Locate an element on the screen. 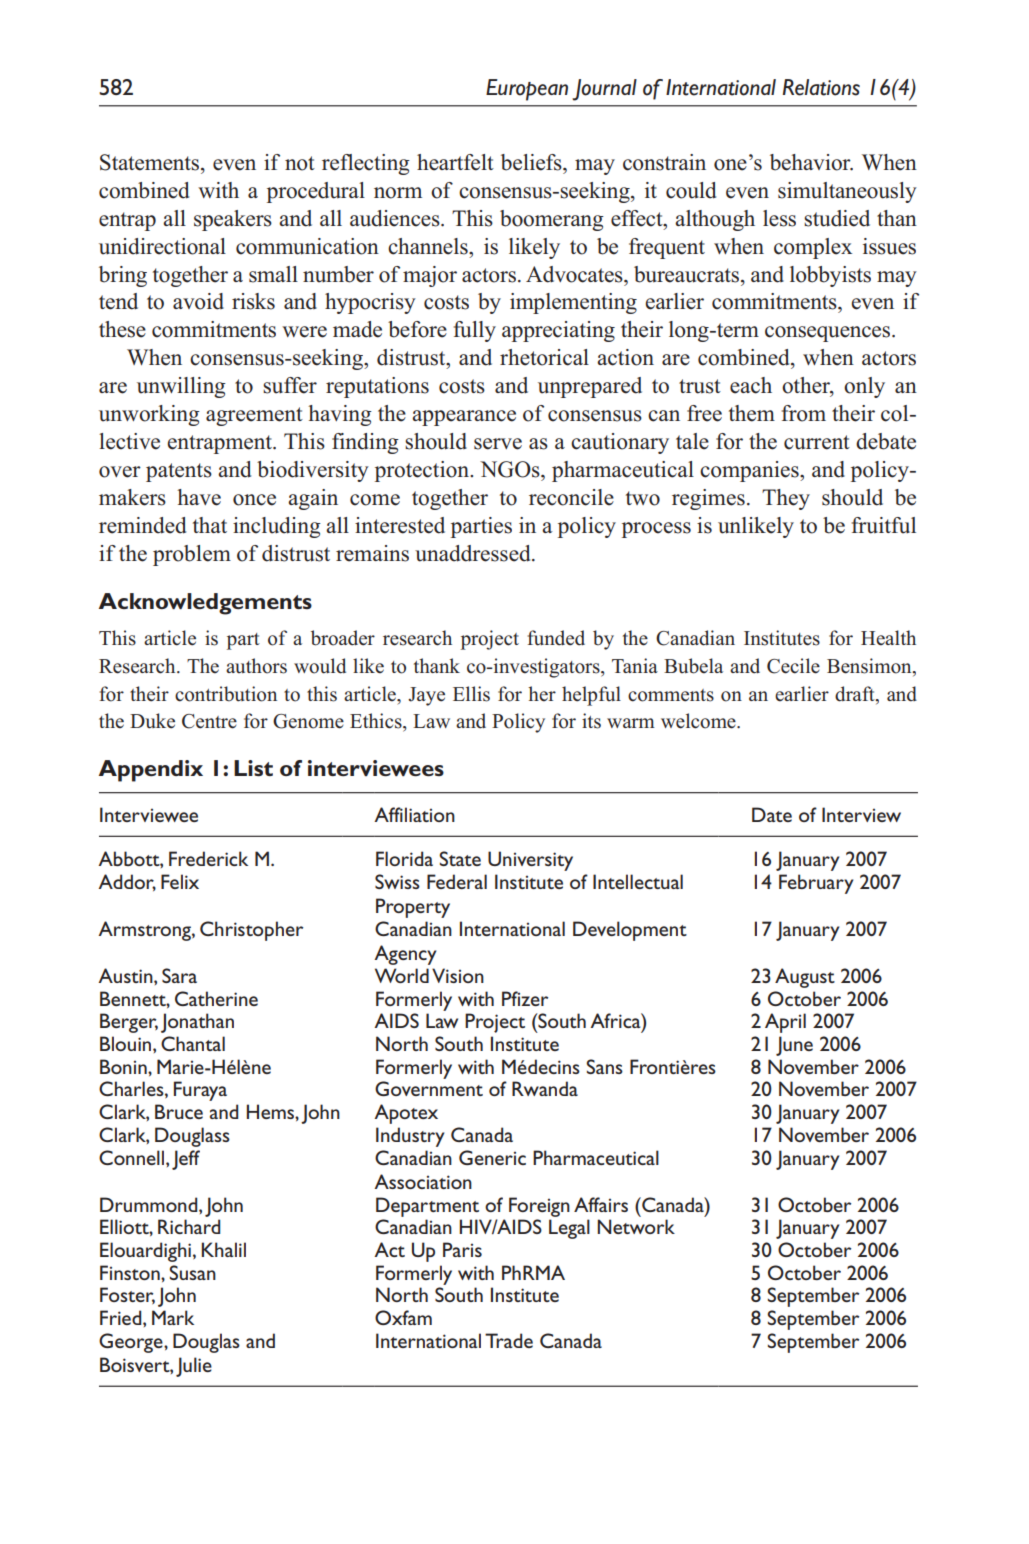 This screenshot has height=1544, width=1029. serve is located at coordinates (498, 444).
